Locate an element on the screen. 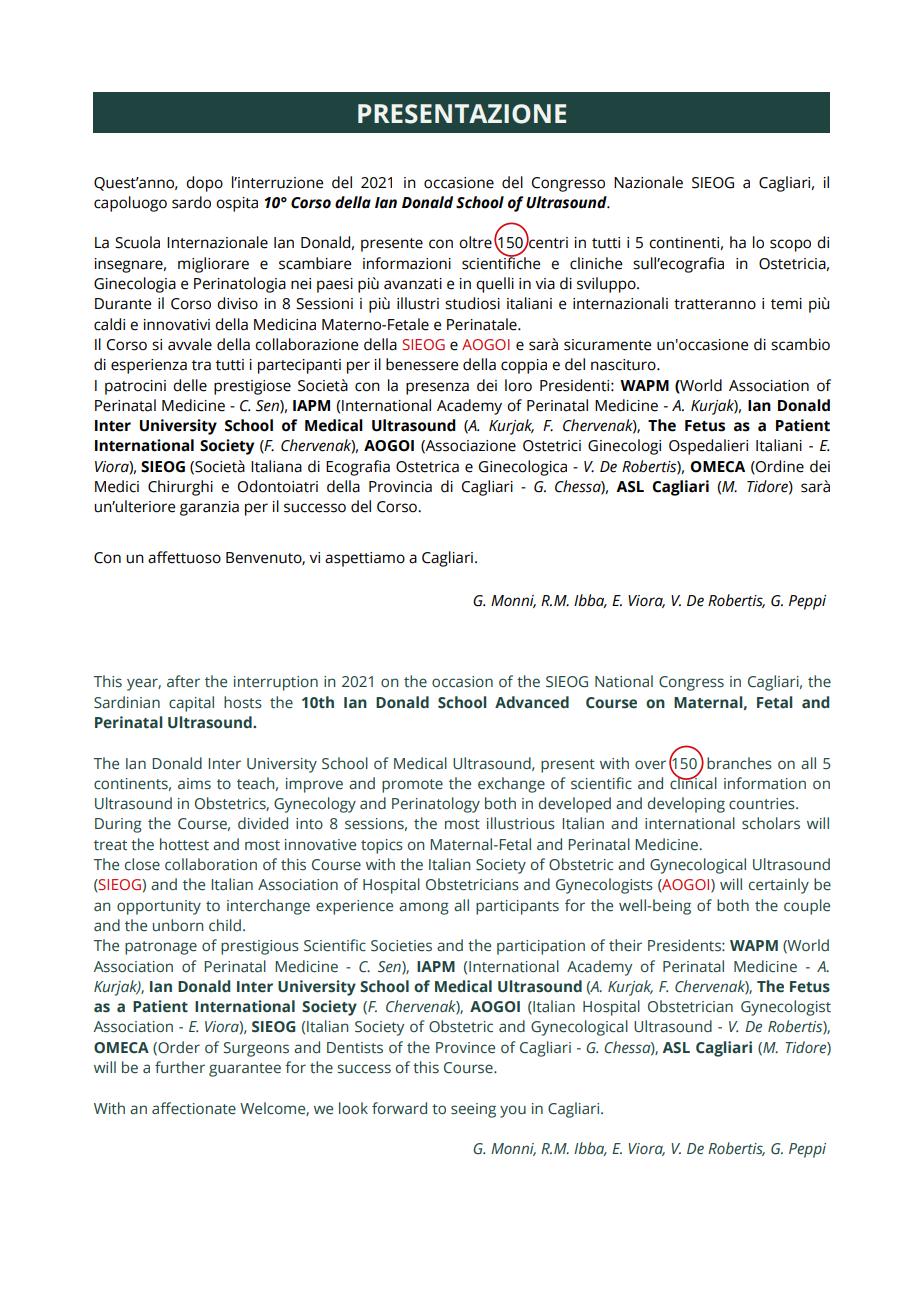 The width and height of the screenshot is (924, 1295). clinical is located at coordinates (693, 782).
